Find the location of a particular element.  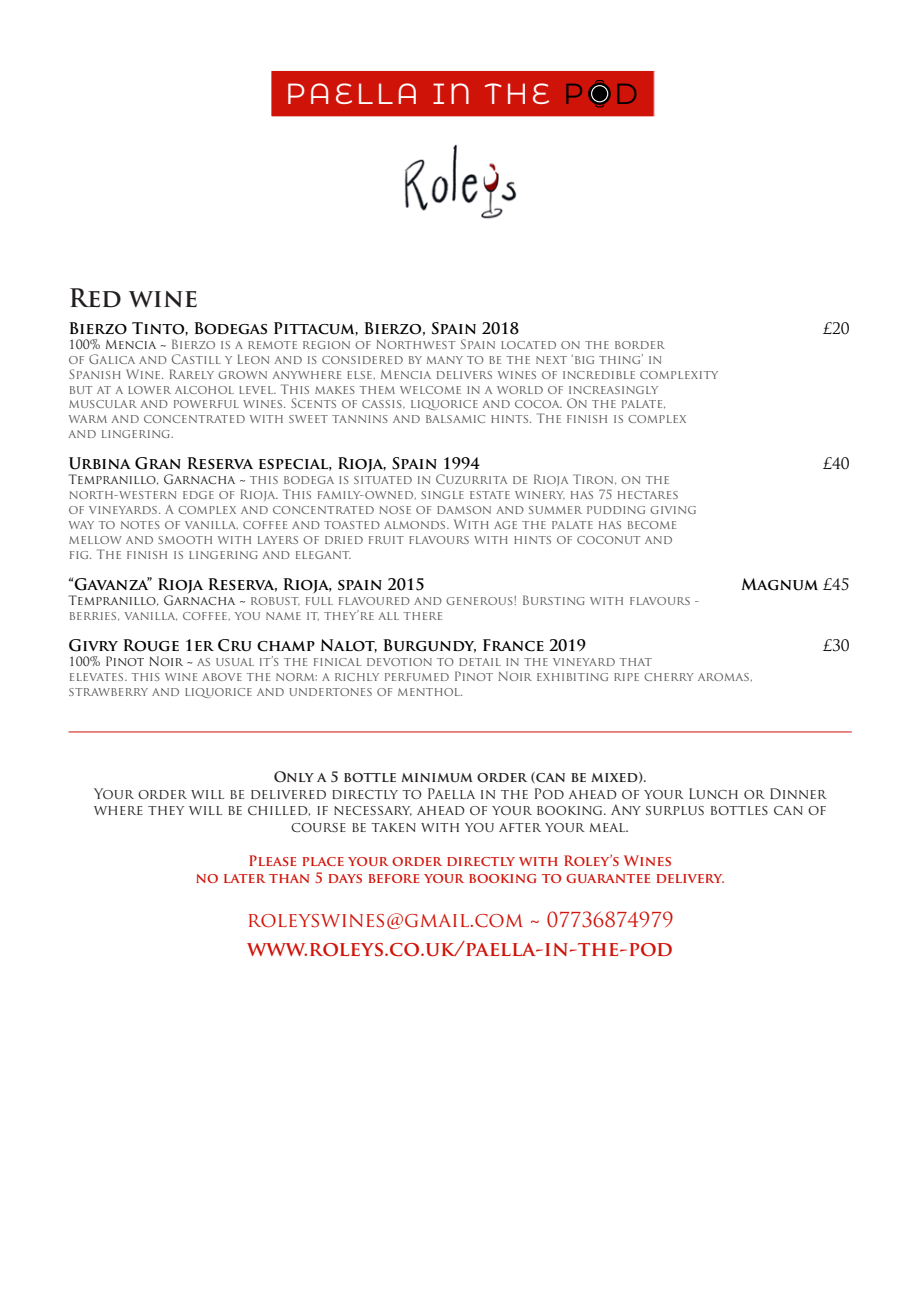

situated is located at coordinates (383, 480).
